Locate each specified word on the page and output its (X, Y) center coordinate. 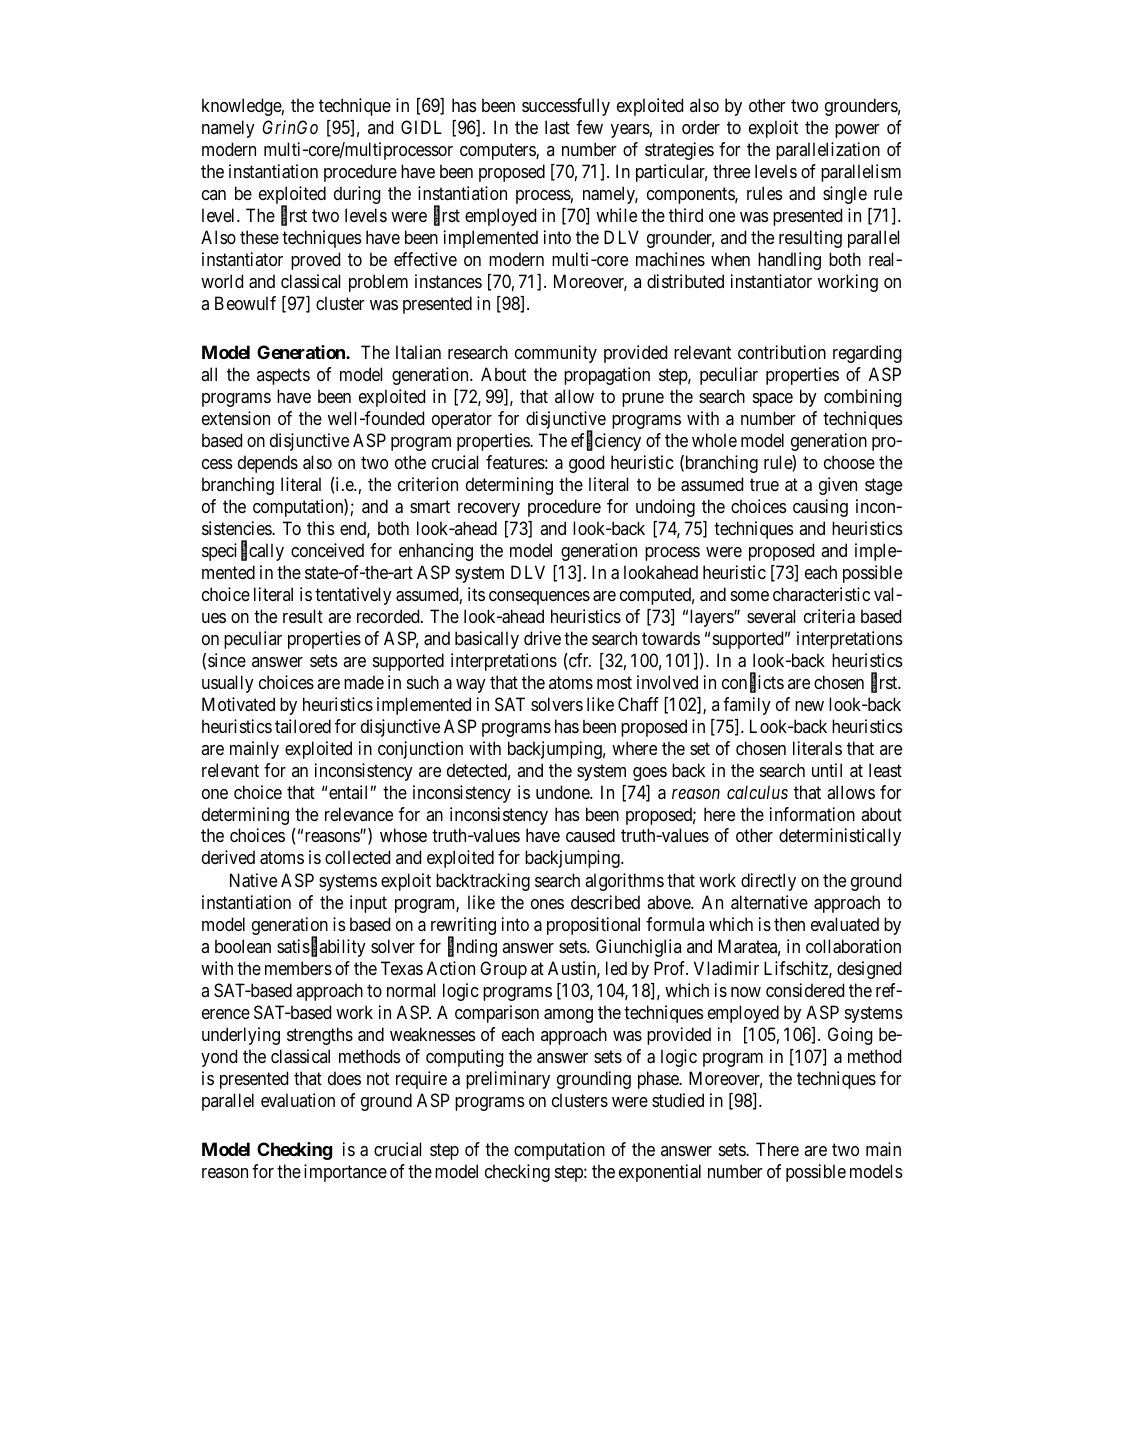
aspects (283, 377)
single (845, 195)
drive (542, 638)
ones (547, 904)
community (556, 354)
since (227, 660)
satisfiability (321, 948)
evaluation (298, 1100)
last (557, 127)
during (357, 195)
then (789, 924)
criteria (829, 616)
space (773, 400)
